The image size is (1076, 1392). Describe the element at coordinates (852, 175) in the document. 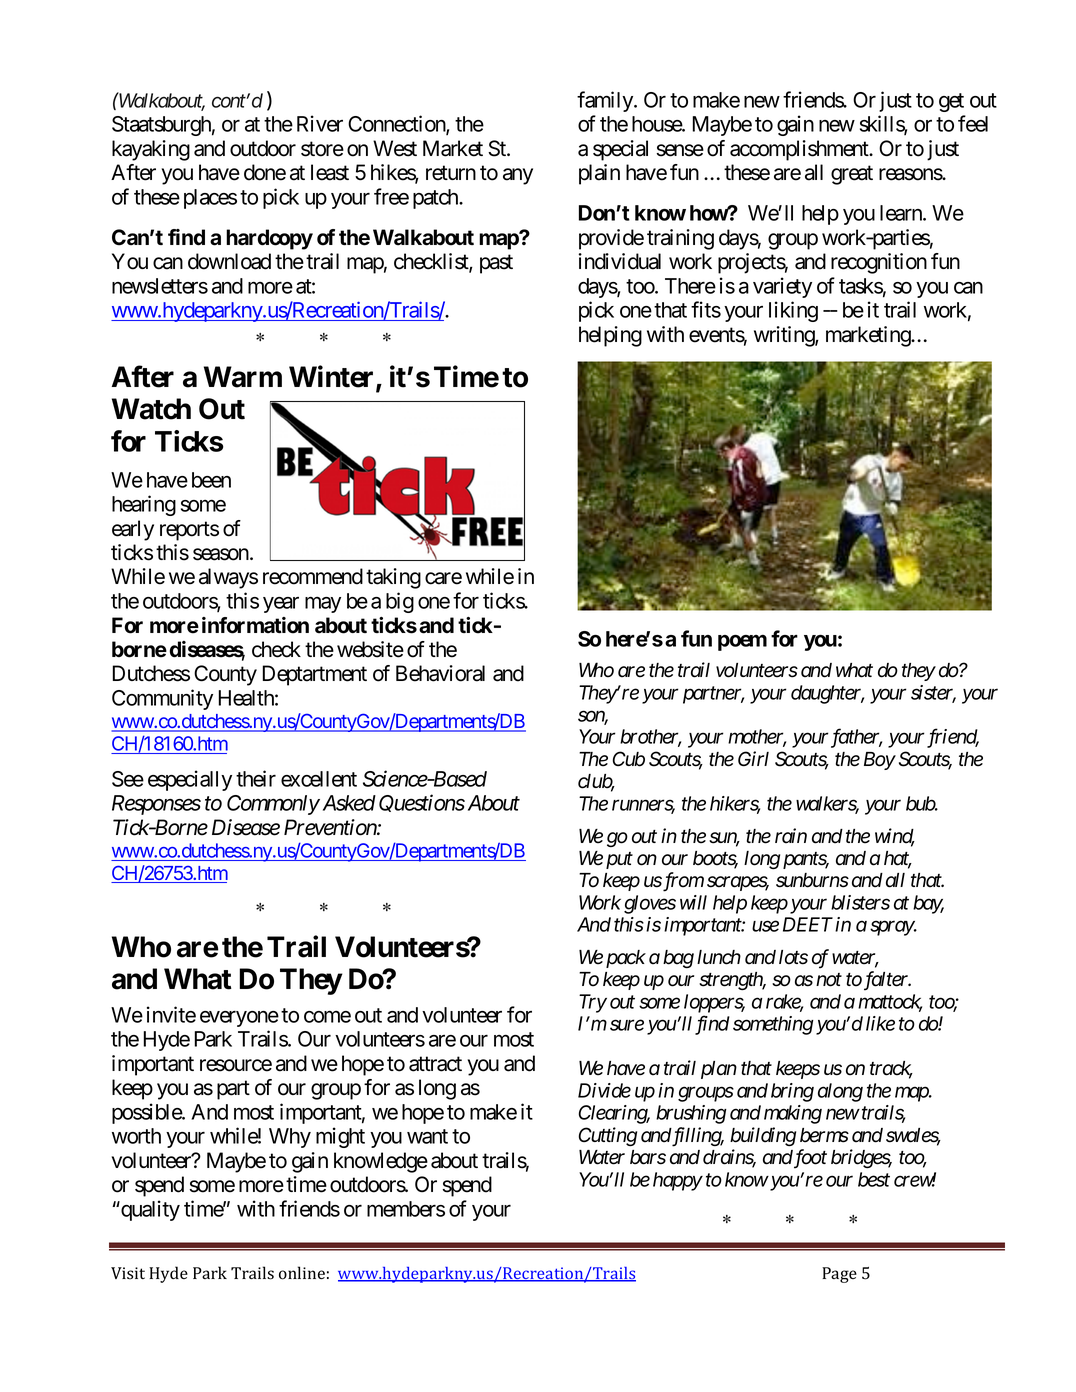

I see `great` at that location.
